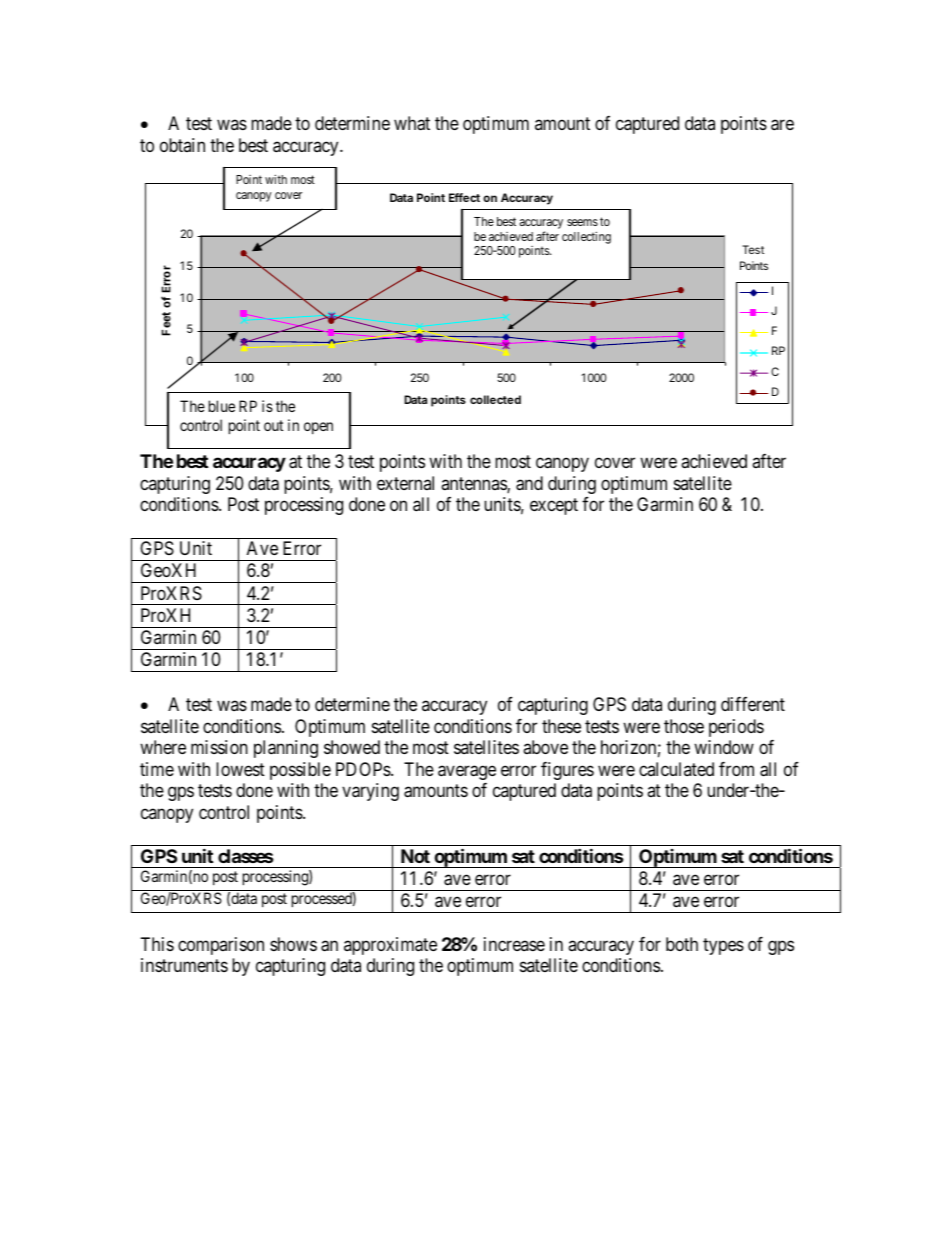  What do you see at coordinates (724, 747) in the image?
I see `window` at bounding box center [724, 747].
